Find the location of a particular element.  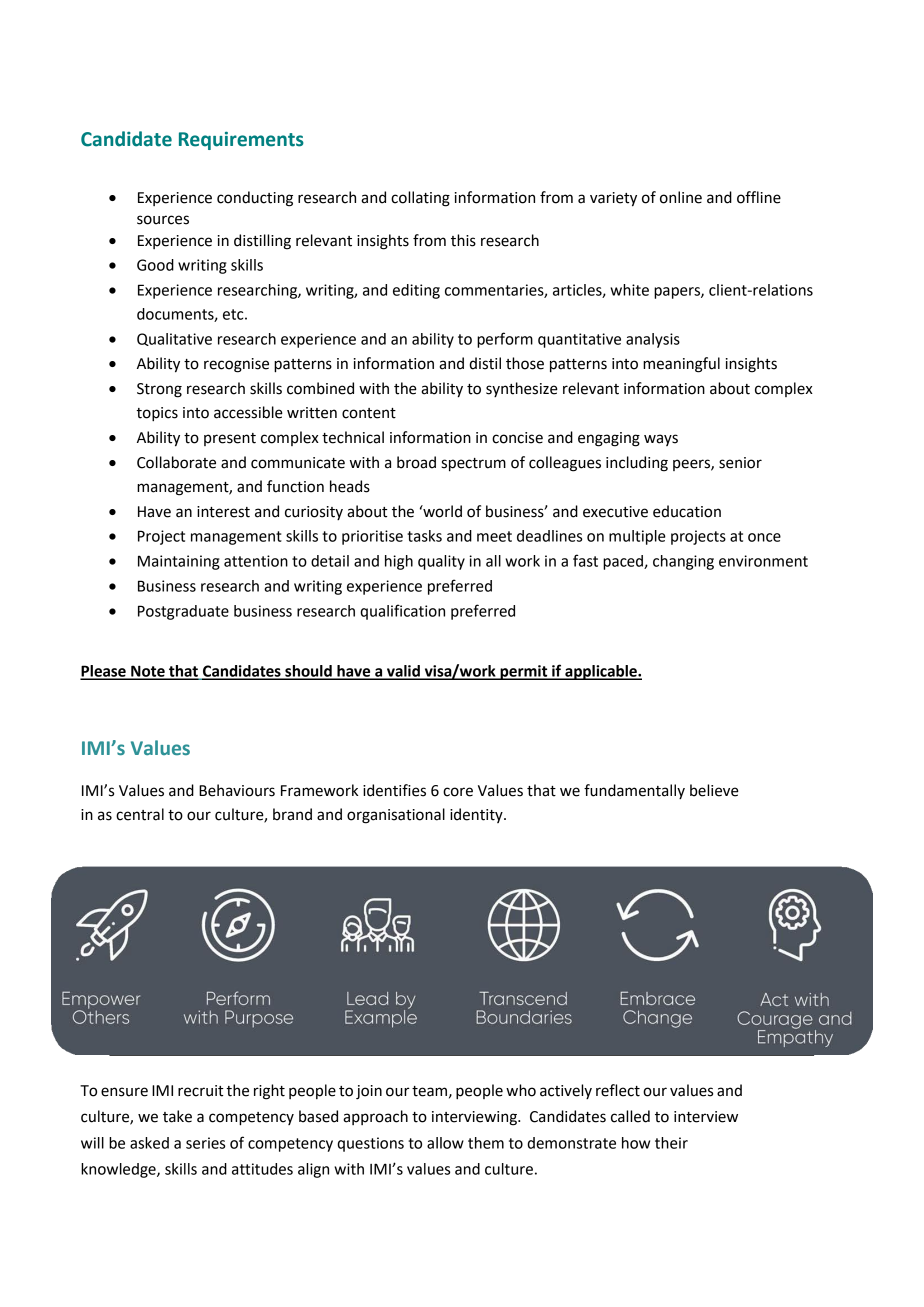

changing is located at coordinates (683, 562).
